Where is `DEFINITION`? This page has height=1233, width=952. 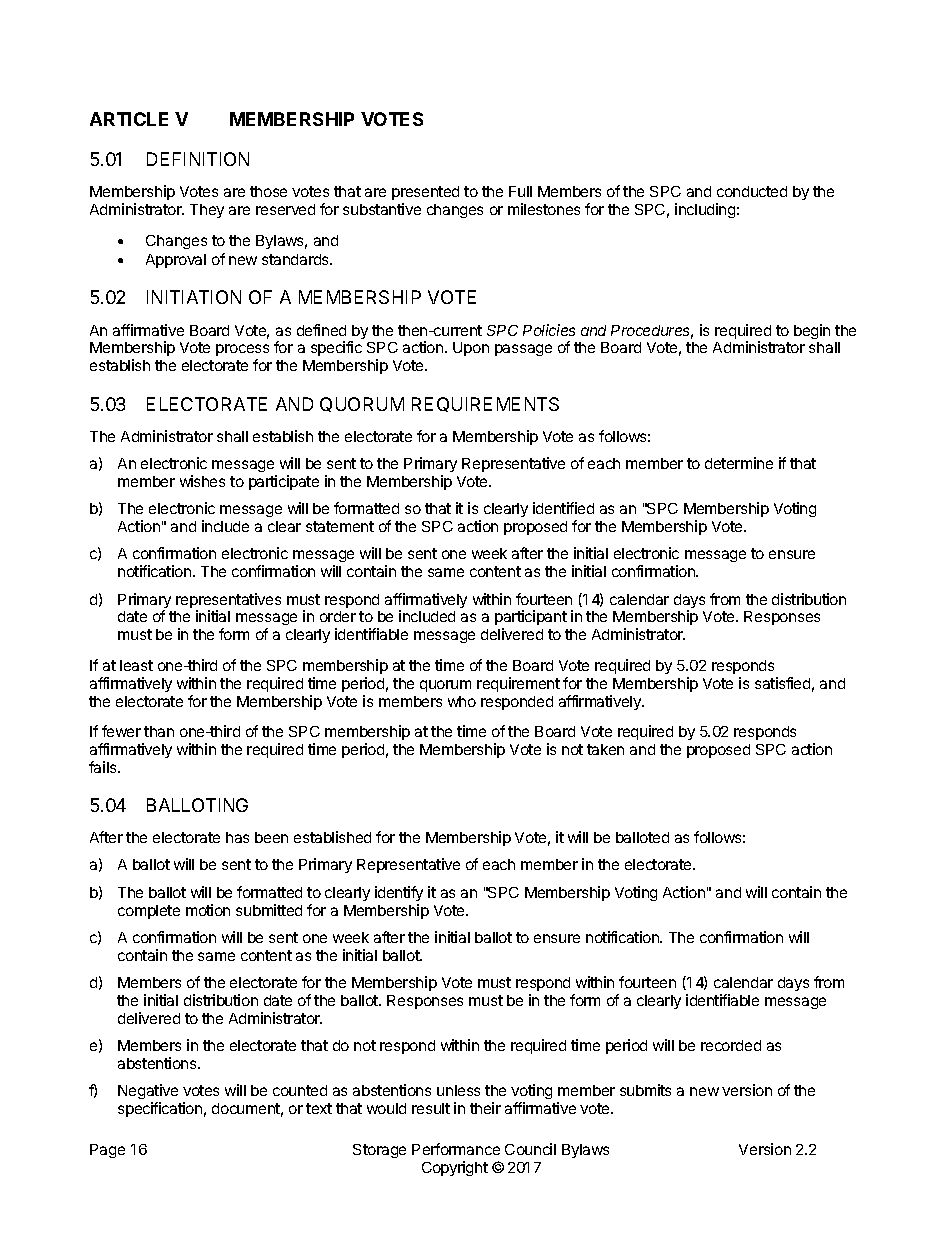
DEFINITION is located at coordinates (198, 159).
